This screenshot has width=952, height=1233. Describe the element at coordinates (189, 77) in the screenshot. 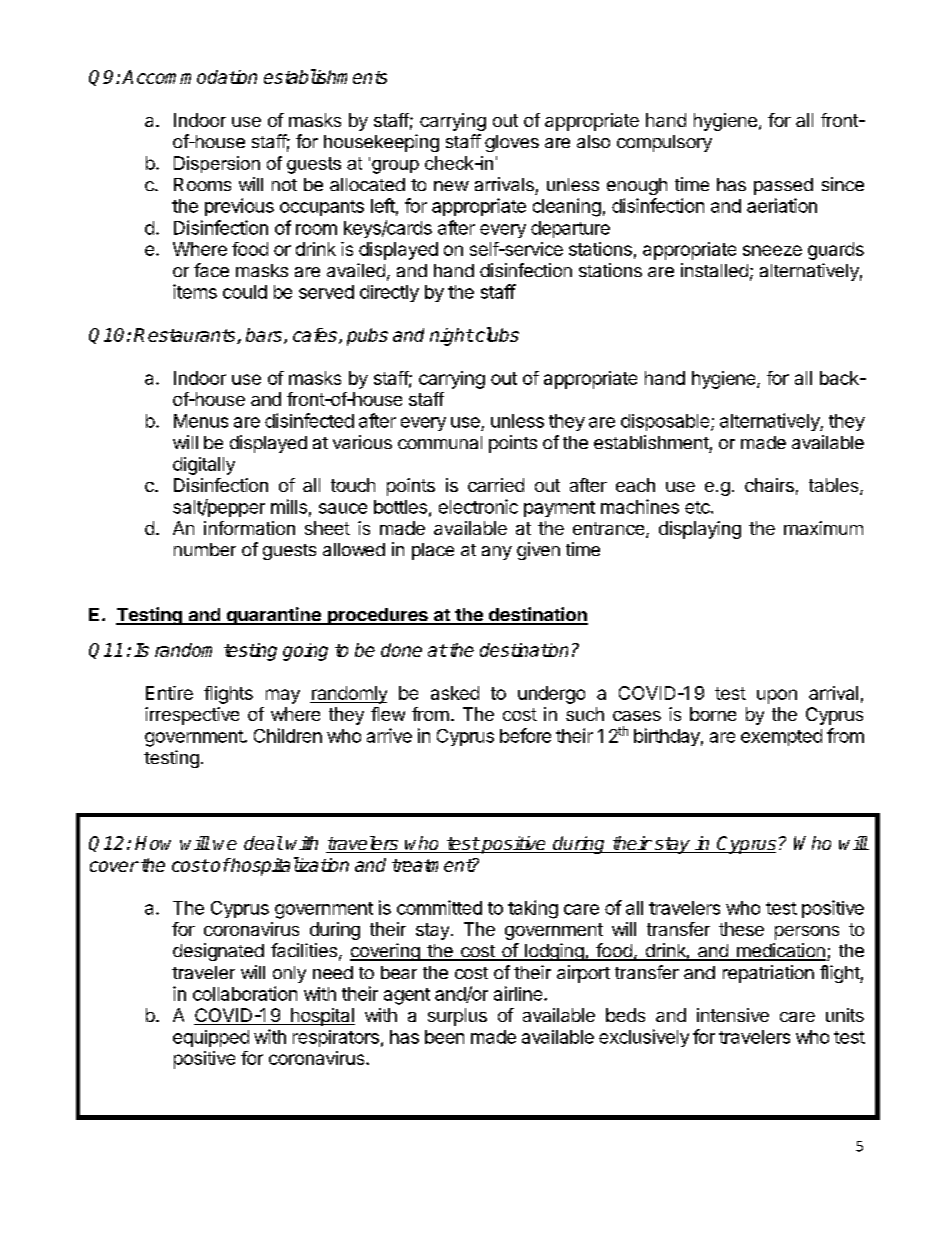

I see `Accommodation` at that location.
